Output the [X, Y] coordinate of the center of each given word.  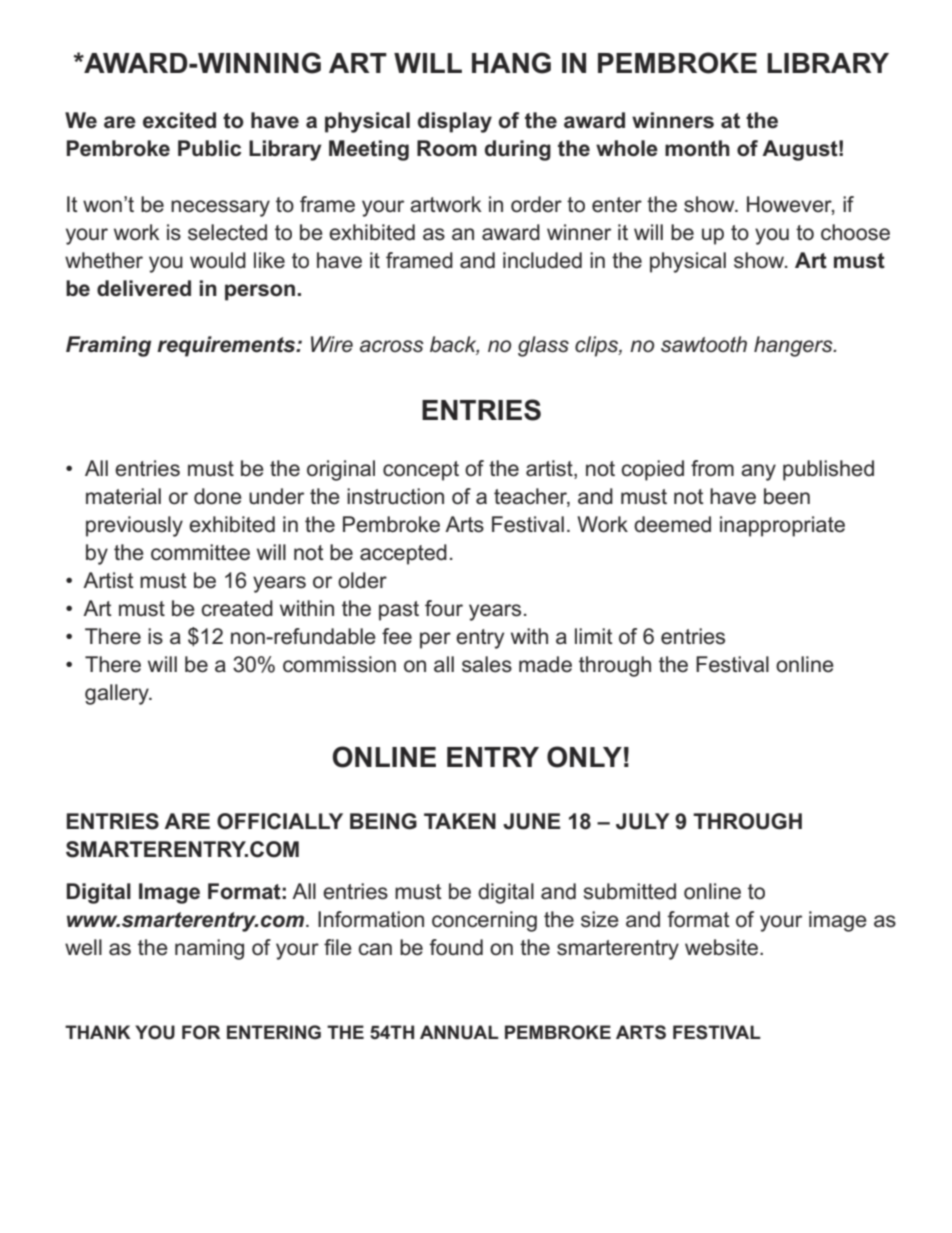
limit [594, 636]
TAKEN [460, 821]
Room [447, 148]
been [787, 496]
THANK [98, 1032]
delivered [144, 288]
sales [487, 664]
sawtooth [704, 344]
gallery [118, 694]
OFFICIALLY [280, 821]
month [697, 148]
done [218, 496]
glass [543, 346]
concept [421, 471]
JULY [643, 821]
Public [209, 148]
